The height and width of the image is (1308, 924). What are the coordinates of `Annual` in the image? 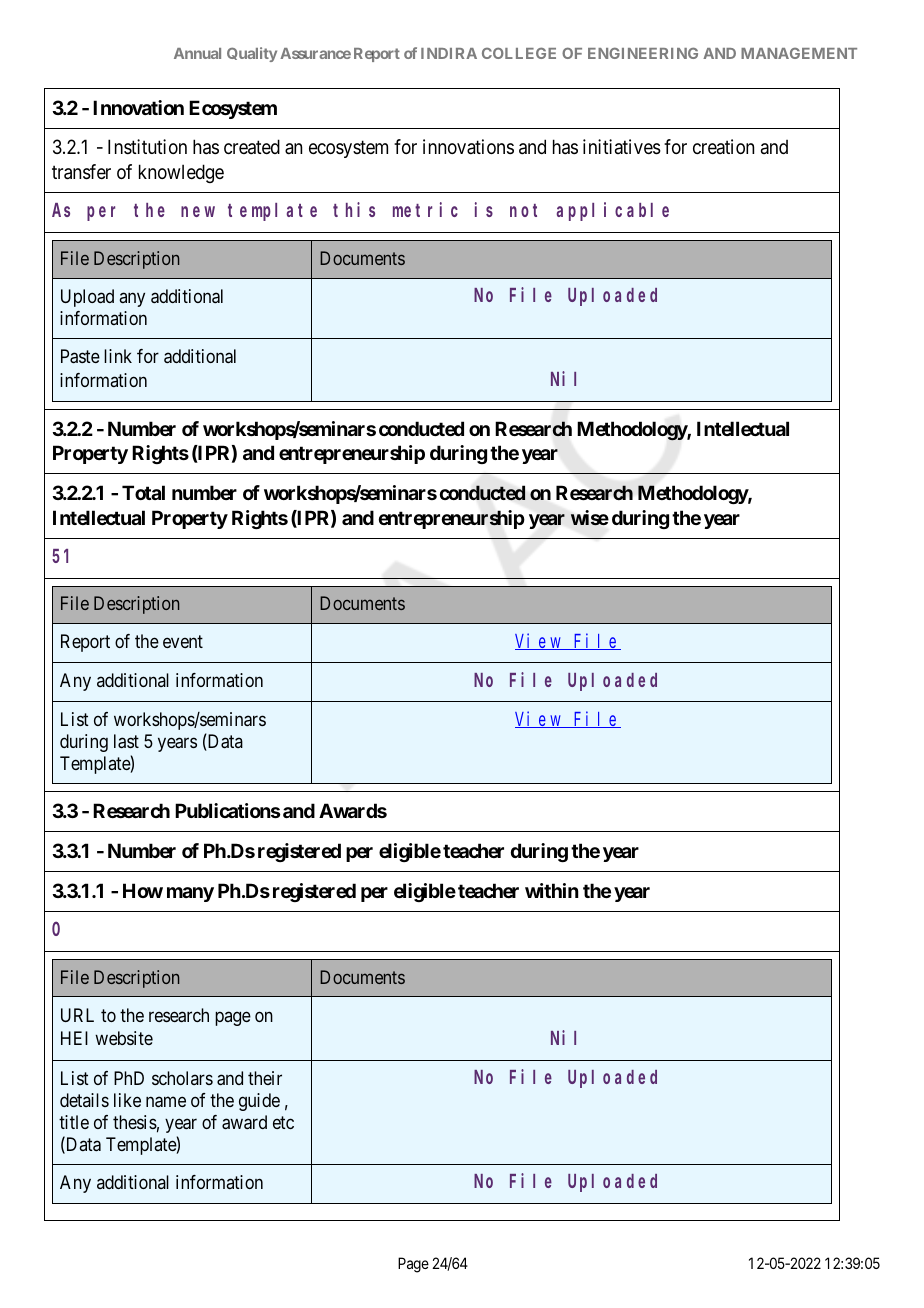 It's located at (197, 53).
